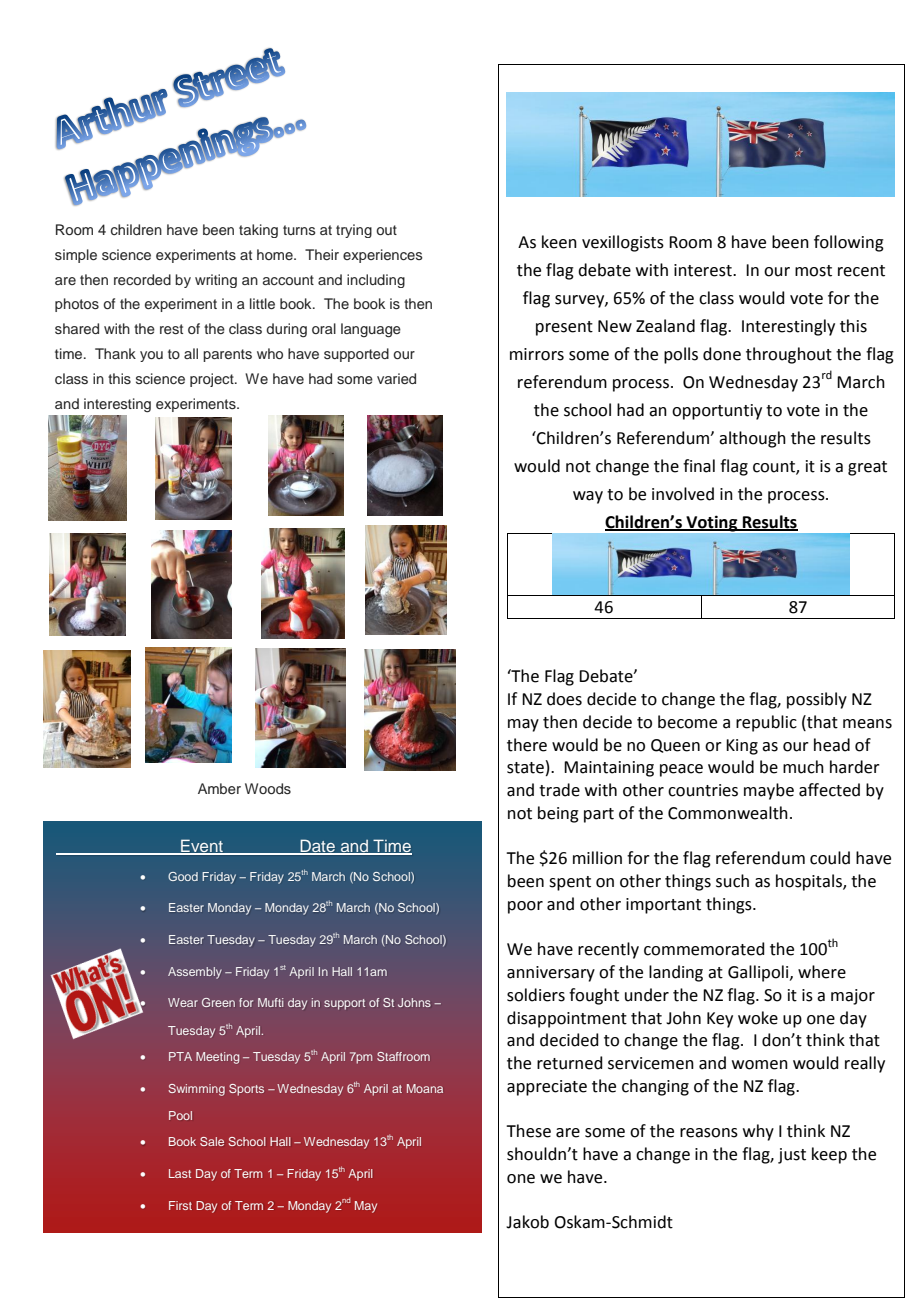  I want to click on project, so click(213, 380).
